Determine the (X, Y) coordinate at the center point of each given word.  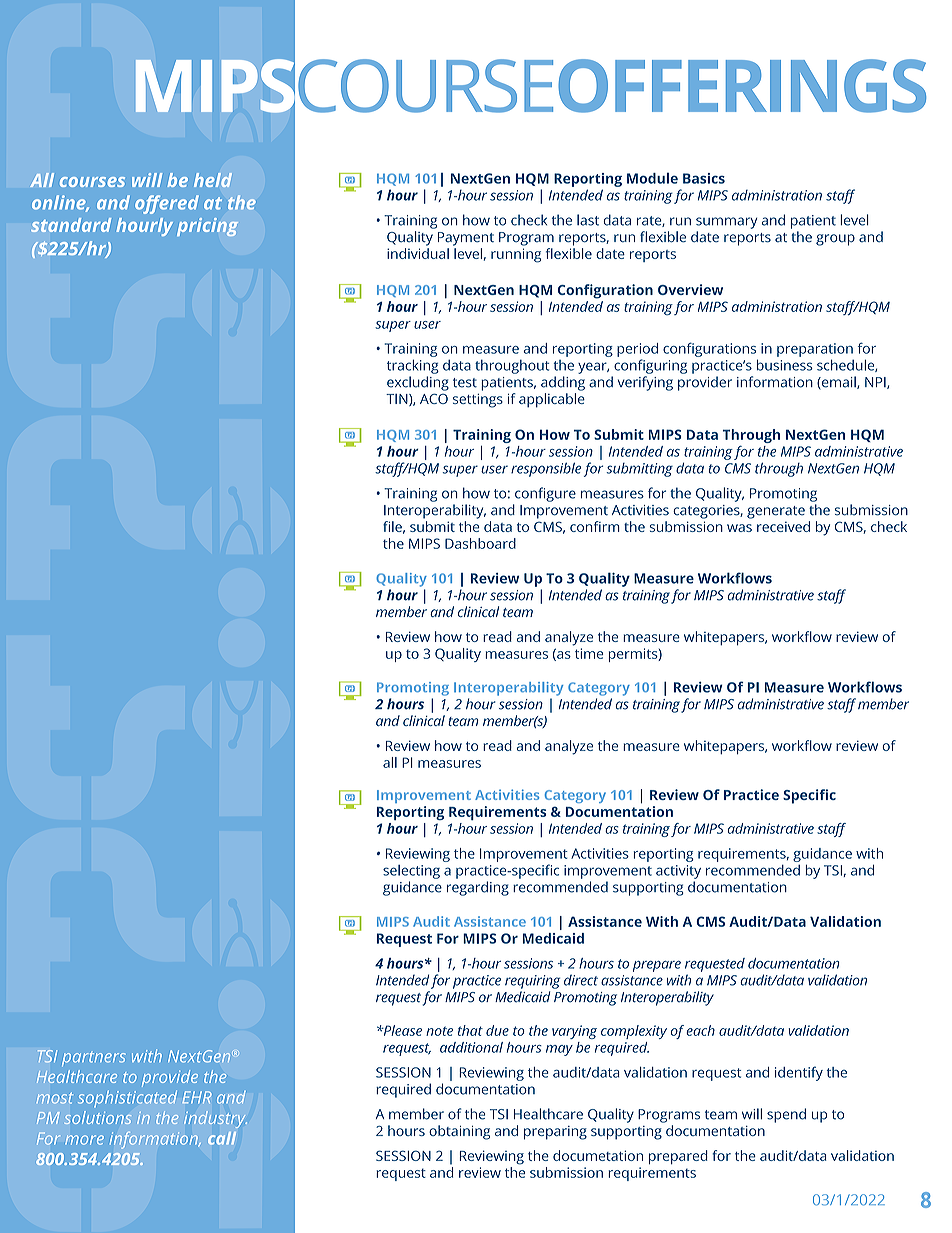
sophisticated (127, 1099)
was (739, 528)
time (589, 653)
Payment (466, 239)
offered (167, 204)
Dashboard (480, 543)
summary (727, 223)
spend (786, 1115)
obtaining (459, 1132)
